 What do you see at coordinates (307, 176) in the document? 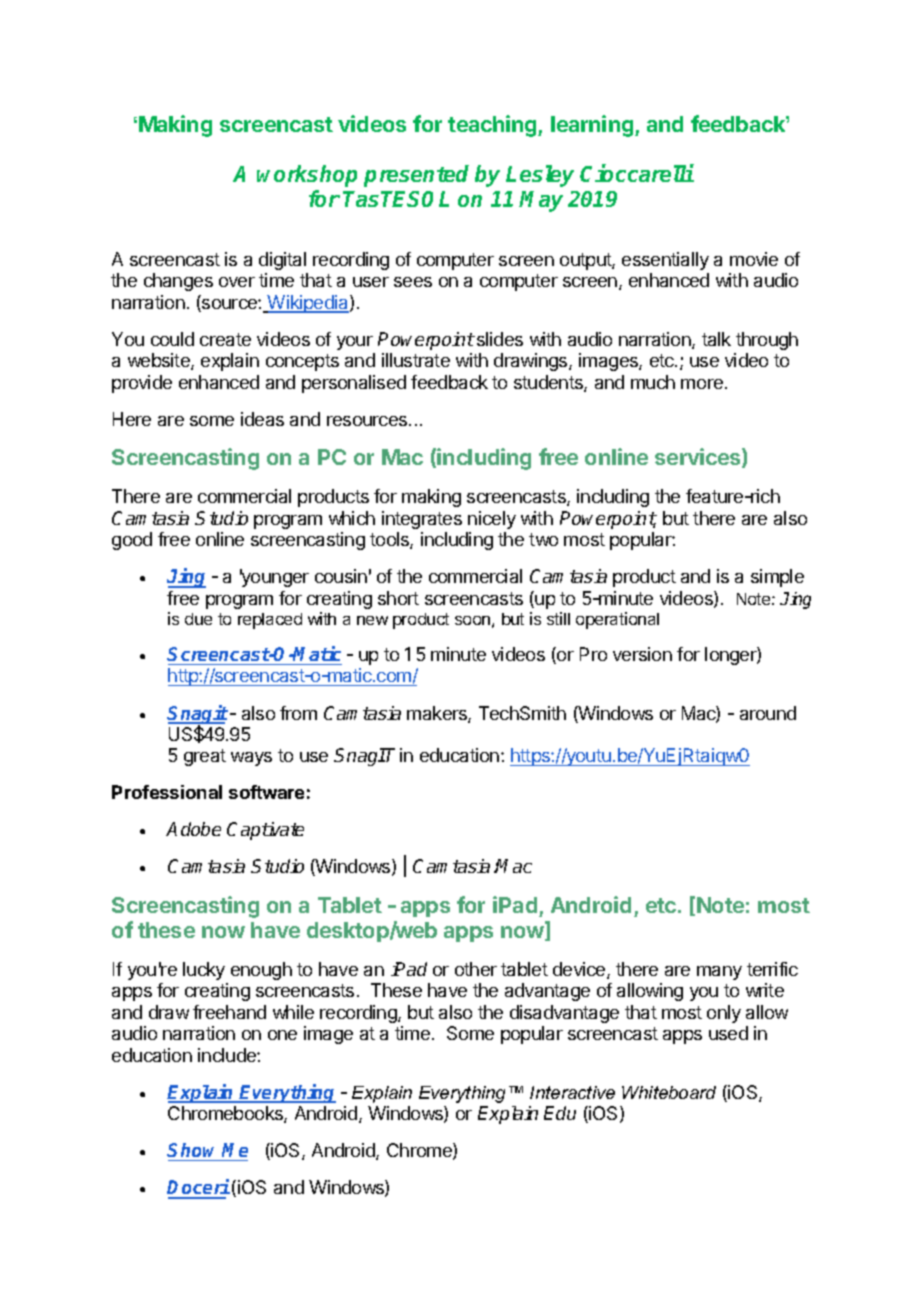
I see `workshop` at bounding box center [307, 176].
